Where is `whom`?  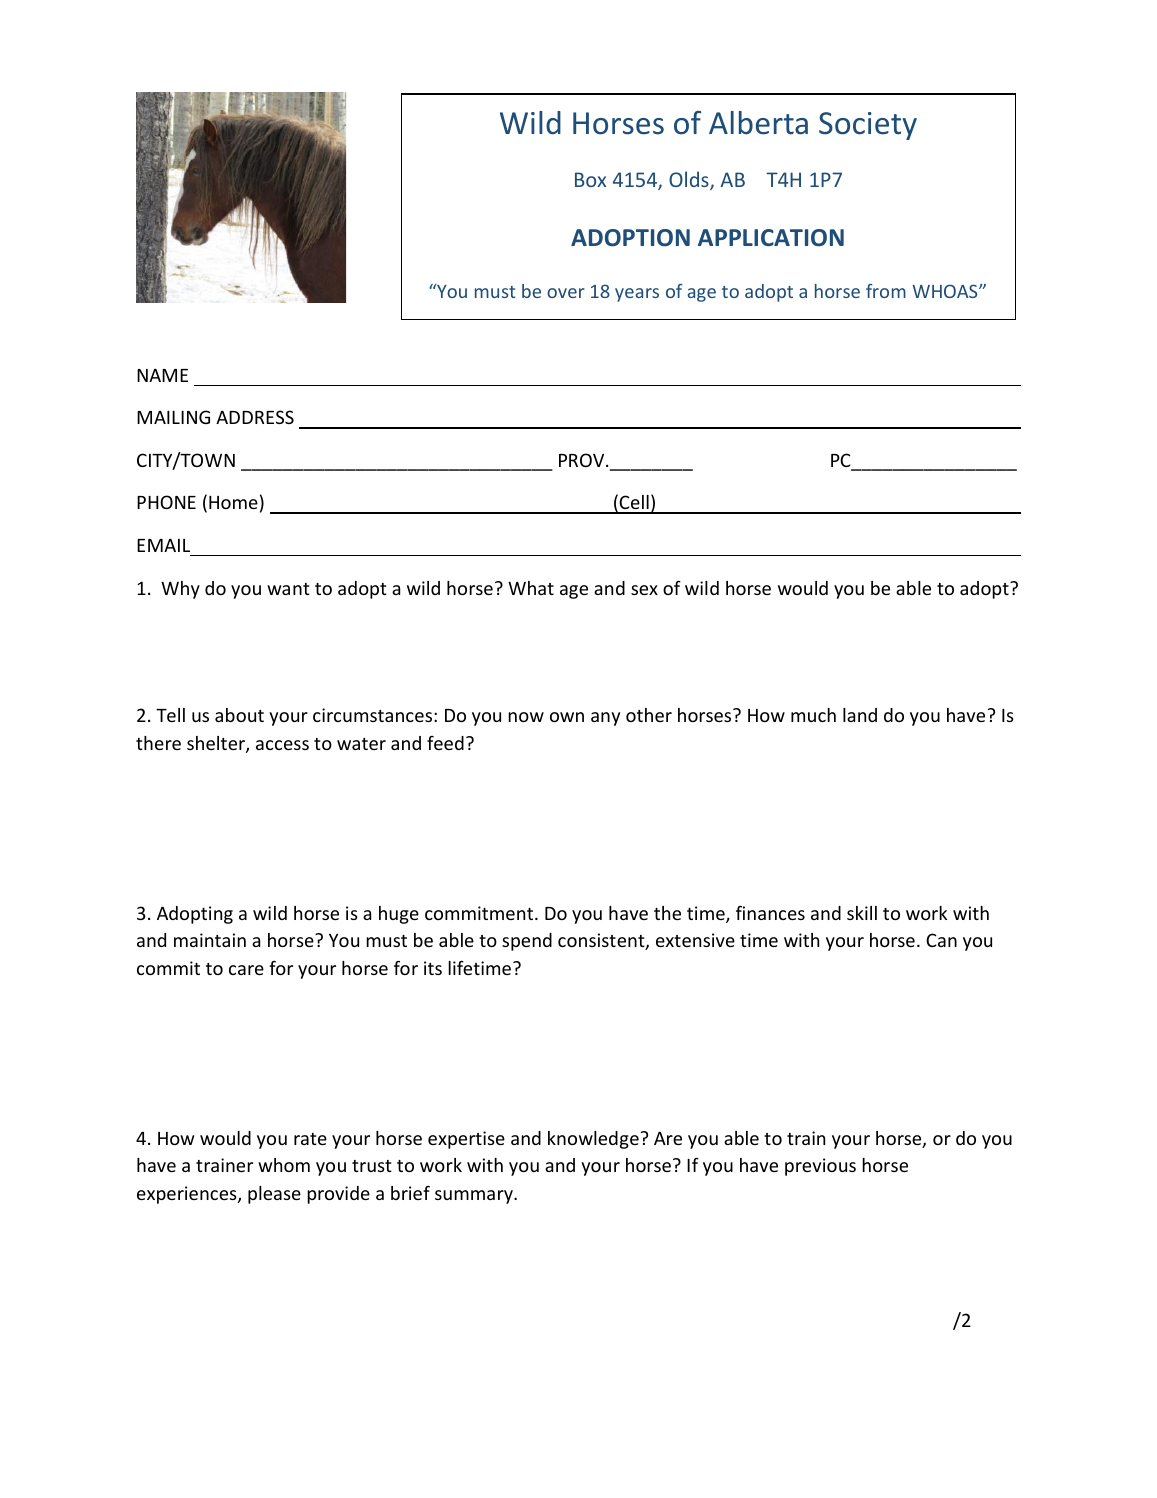
whom is located at coordinates (284, 1165).
